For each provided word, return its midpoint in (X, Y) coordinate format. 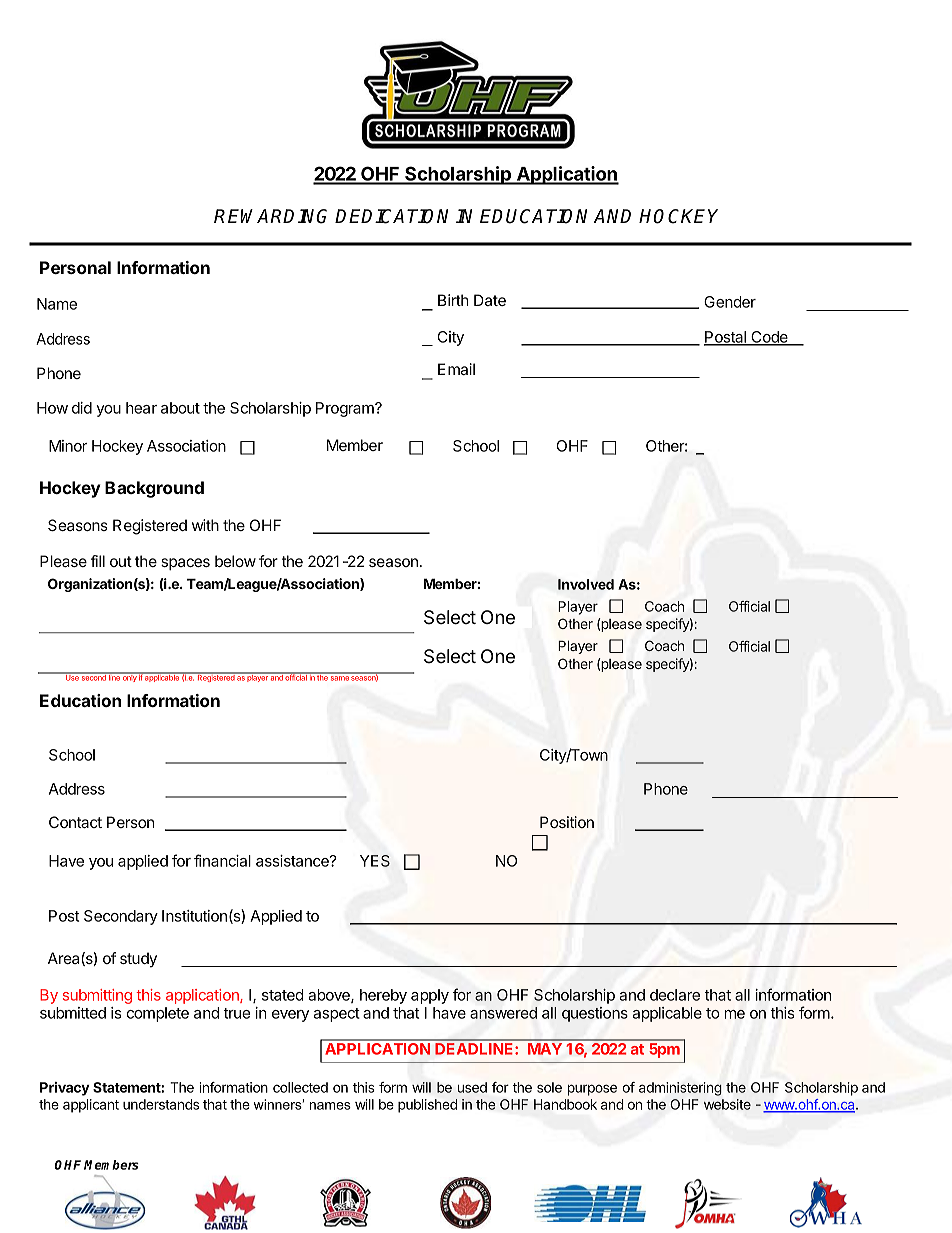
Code (769, 338)
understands (161, 1104)
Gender (730, 302)
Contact (75, 822)
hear (141, 408)
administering (680, 1089)
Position (567, 822)
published (427, 1106)
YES (375, 861)
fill (98, 561)
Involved (586, 584)
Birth (453, 300)
